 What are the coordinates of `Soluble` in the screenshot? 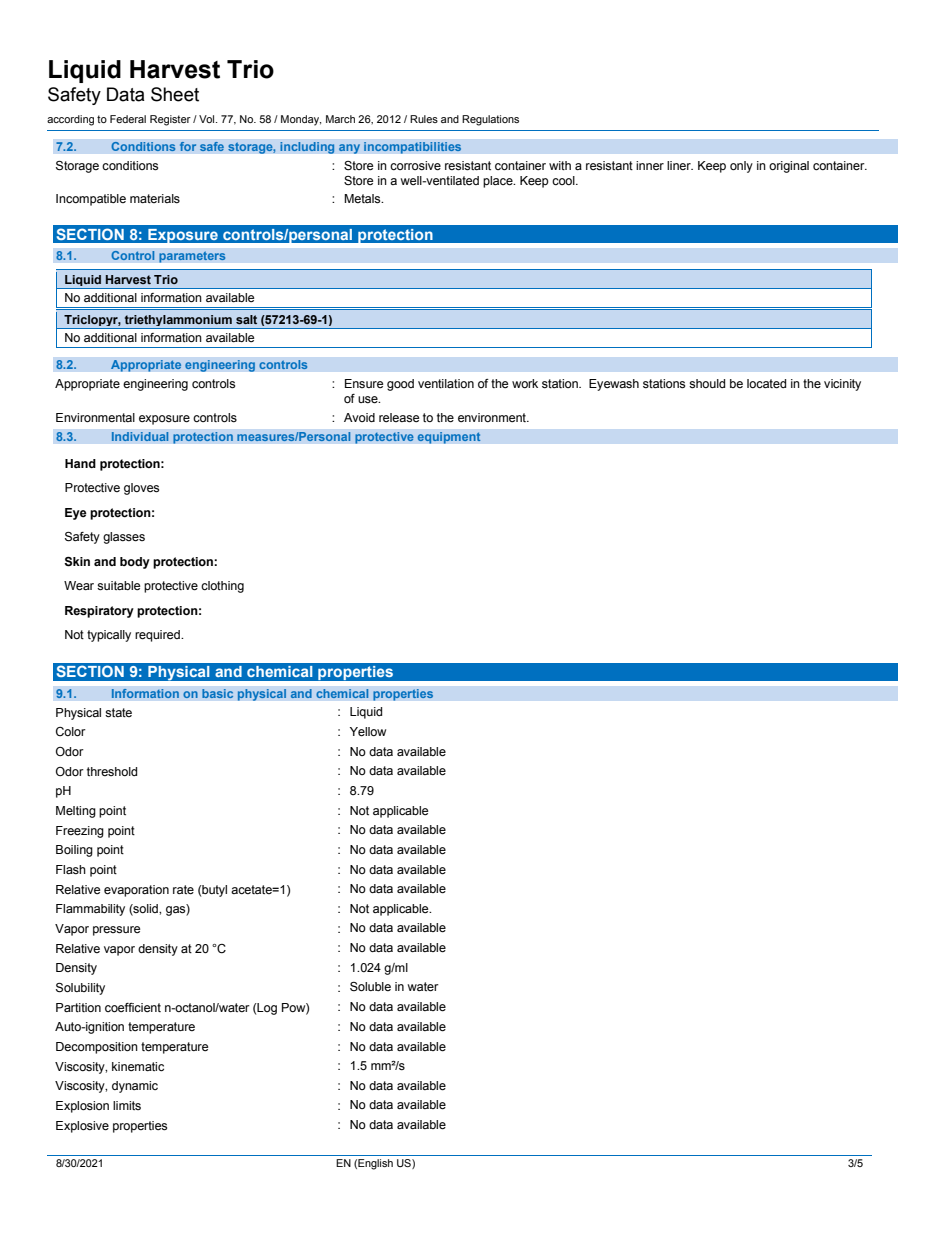 It's located at (370, 986).
